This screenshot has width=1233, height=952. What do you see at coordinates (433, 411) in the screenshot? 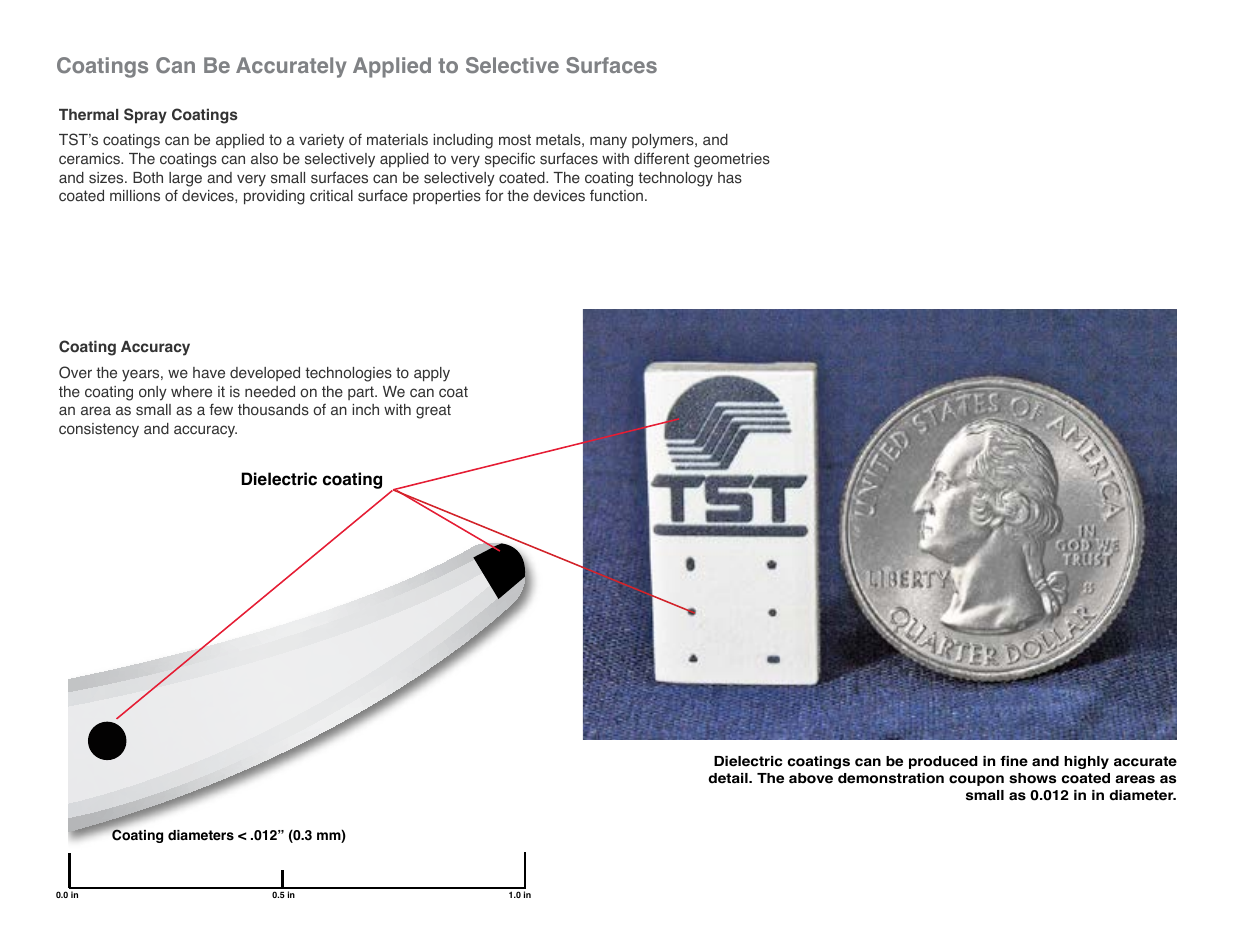
I see `great` at bounding box center [433, 411].
